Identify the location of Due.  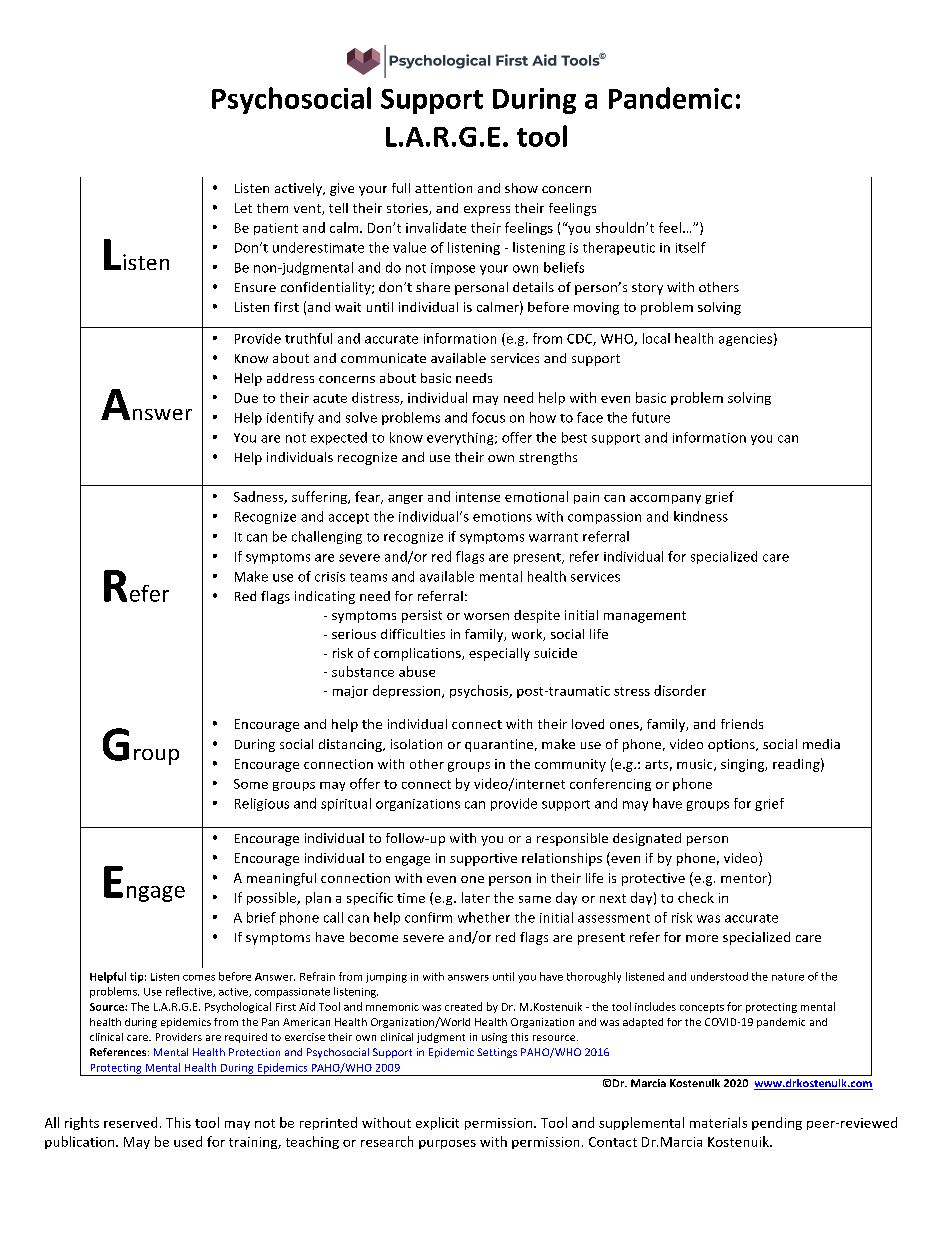
(246, 398).
